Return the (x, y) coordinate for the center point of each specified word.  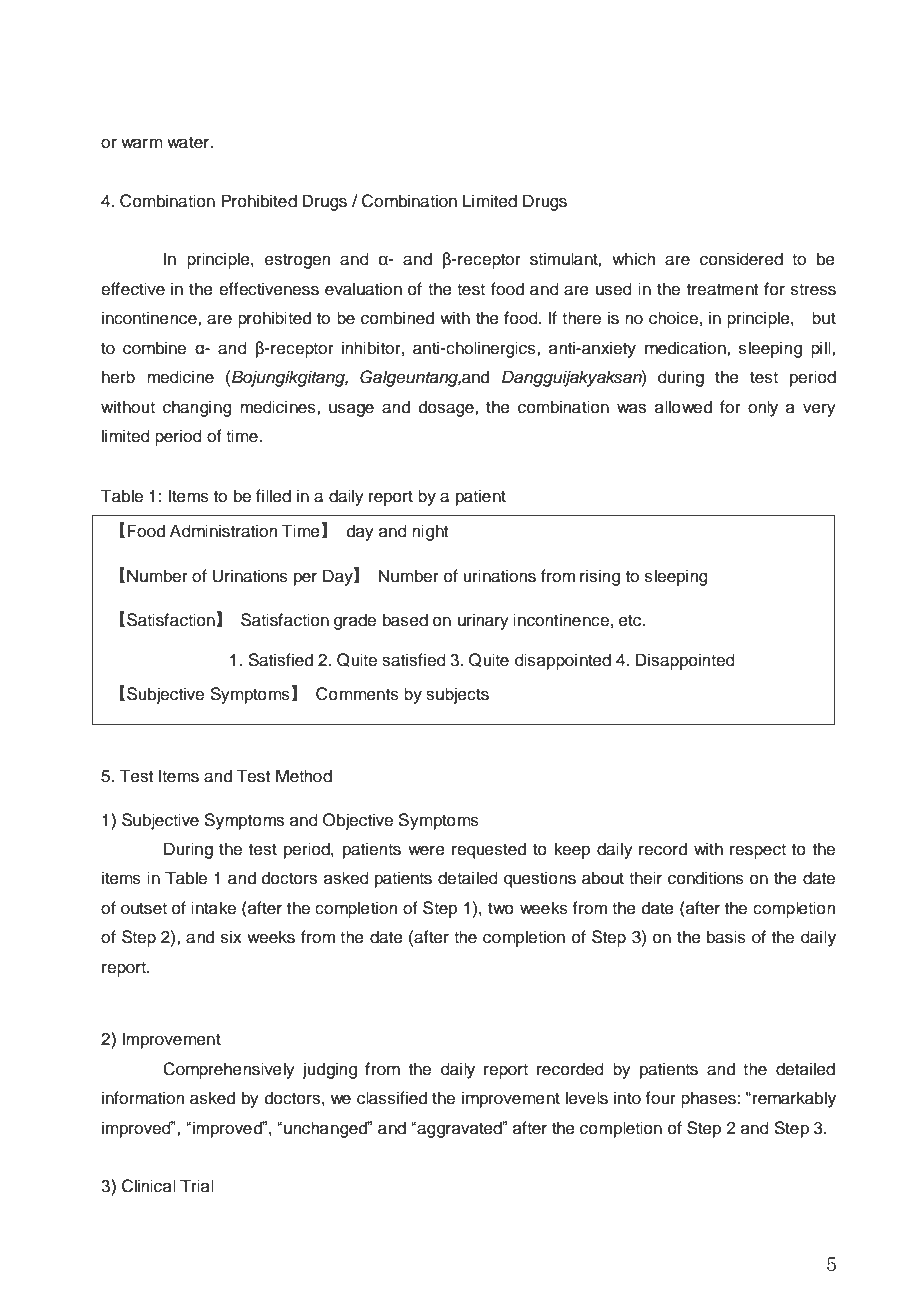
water (189, 143)
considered (741, 259)
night (430, 532)
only (763, 408)
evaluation (363, 289)
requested (489, 850)
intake (213, 908)
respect (758, 851)
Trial (197, 1185)
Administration (224, 531)
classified (392, 1098)
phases (708, 1099)
